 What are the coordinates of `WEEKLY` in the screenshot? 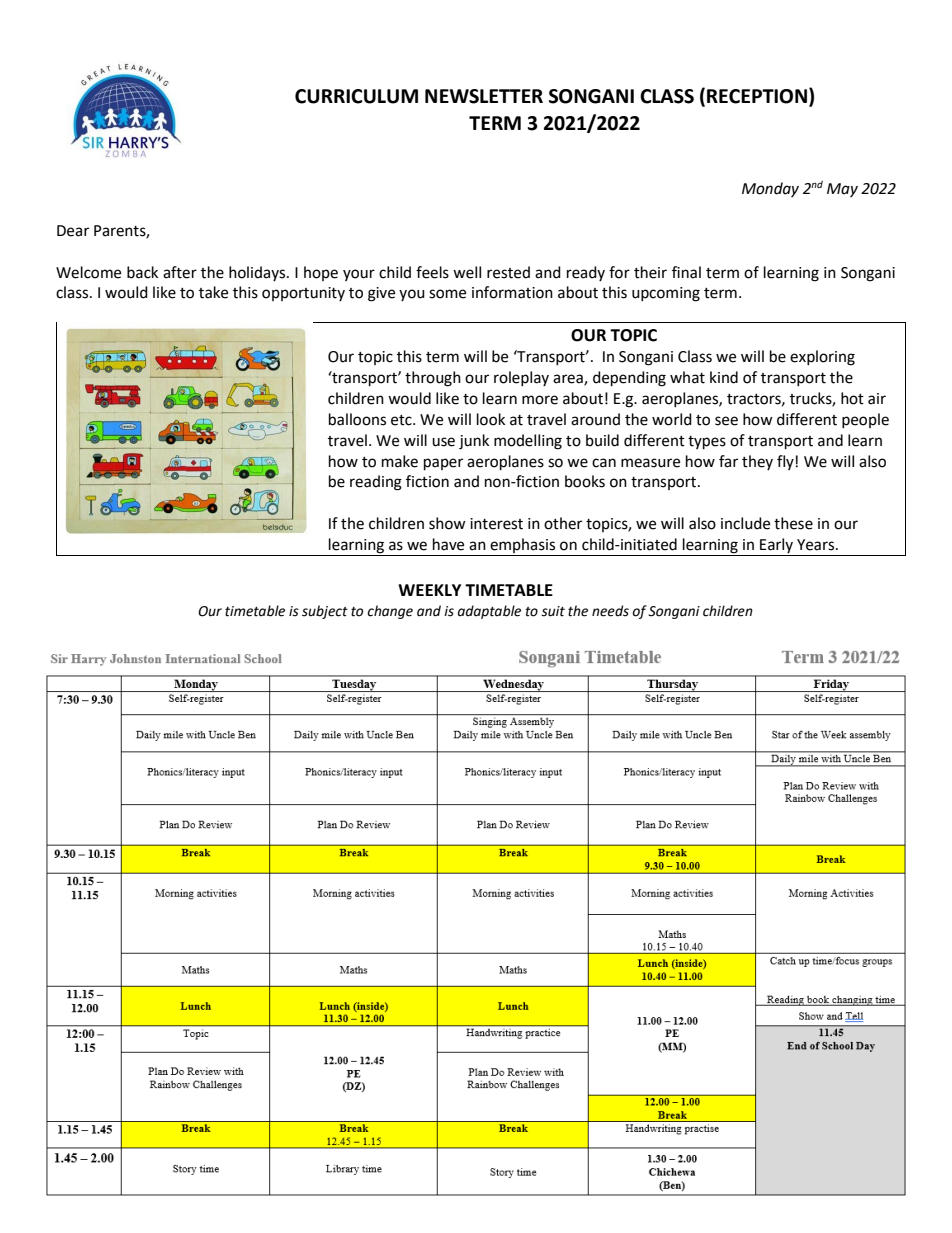 It's located at (429, 590).
